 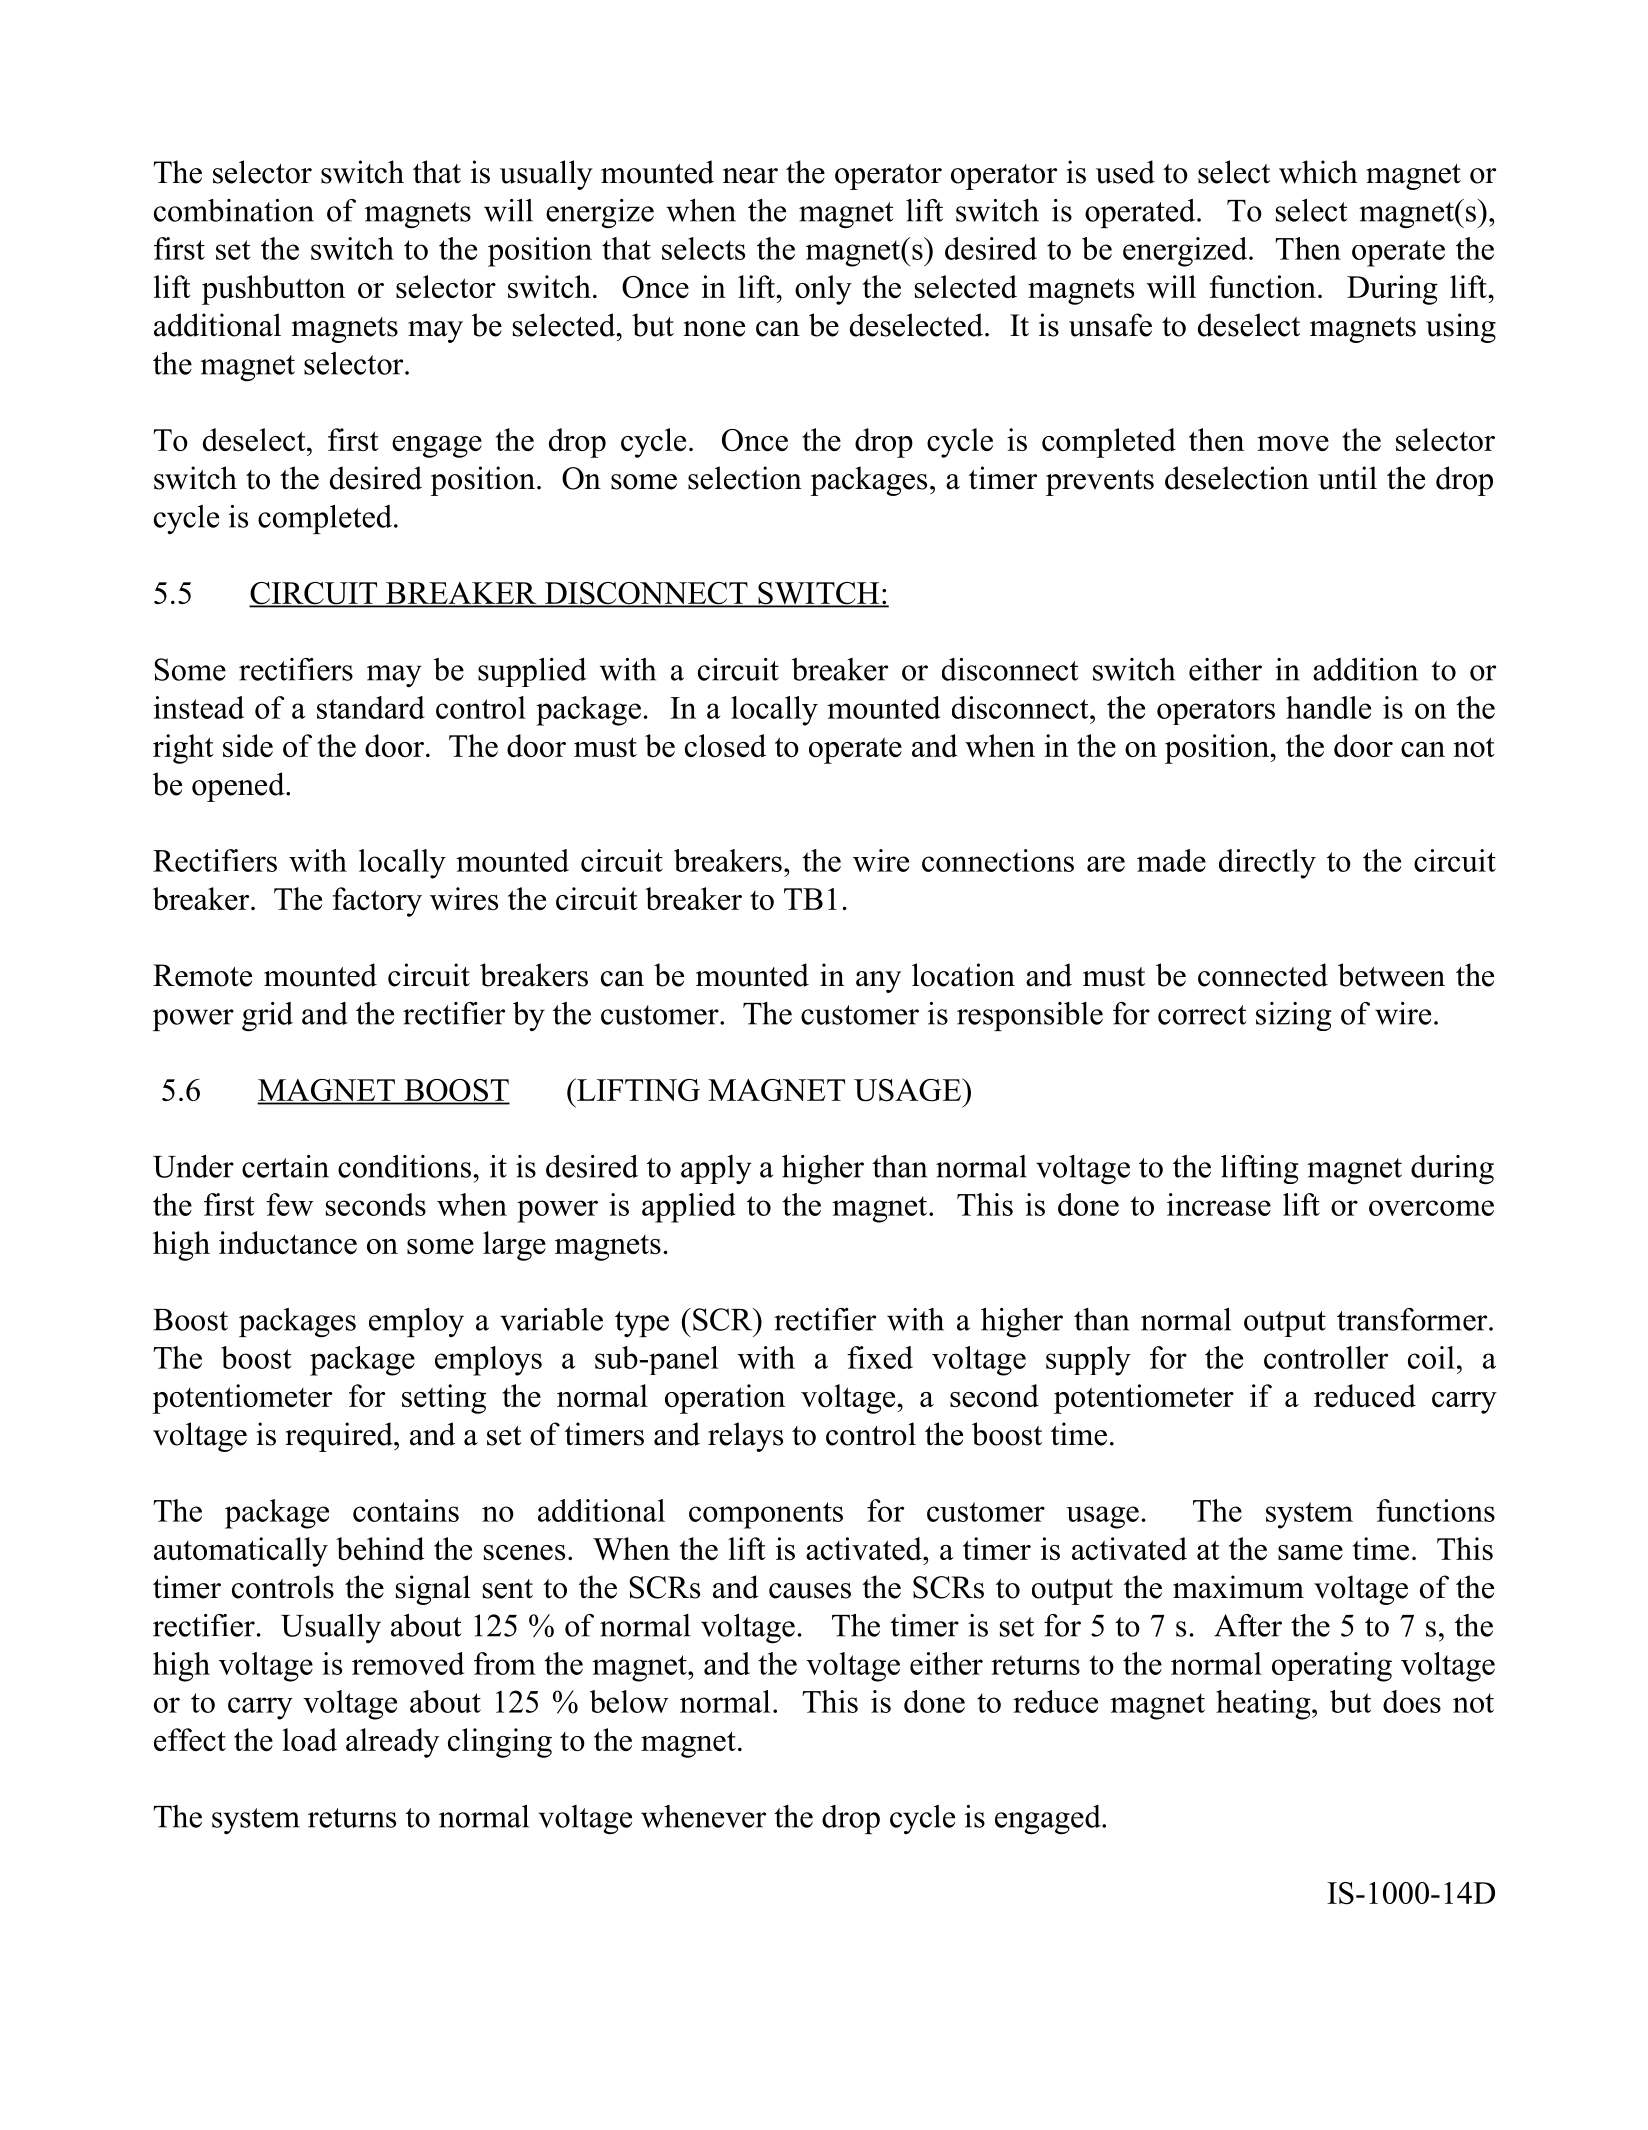 I want to click on coil, so click(x=1431, y=1357).
